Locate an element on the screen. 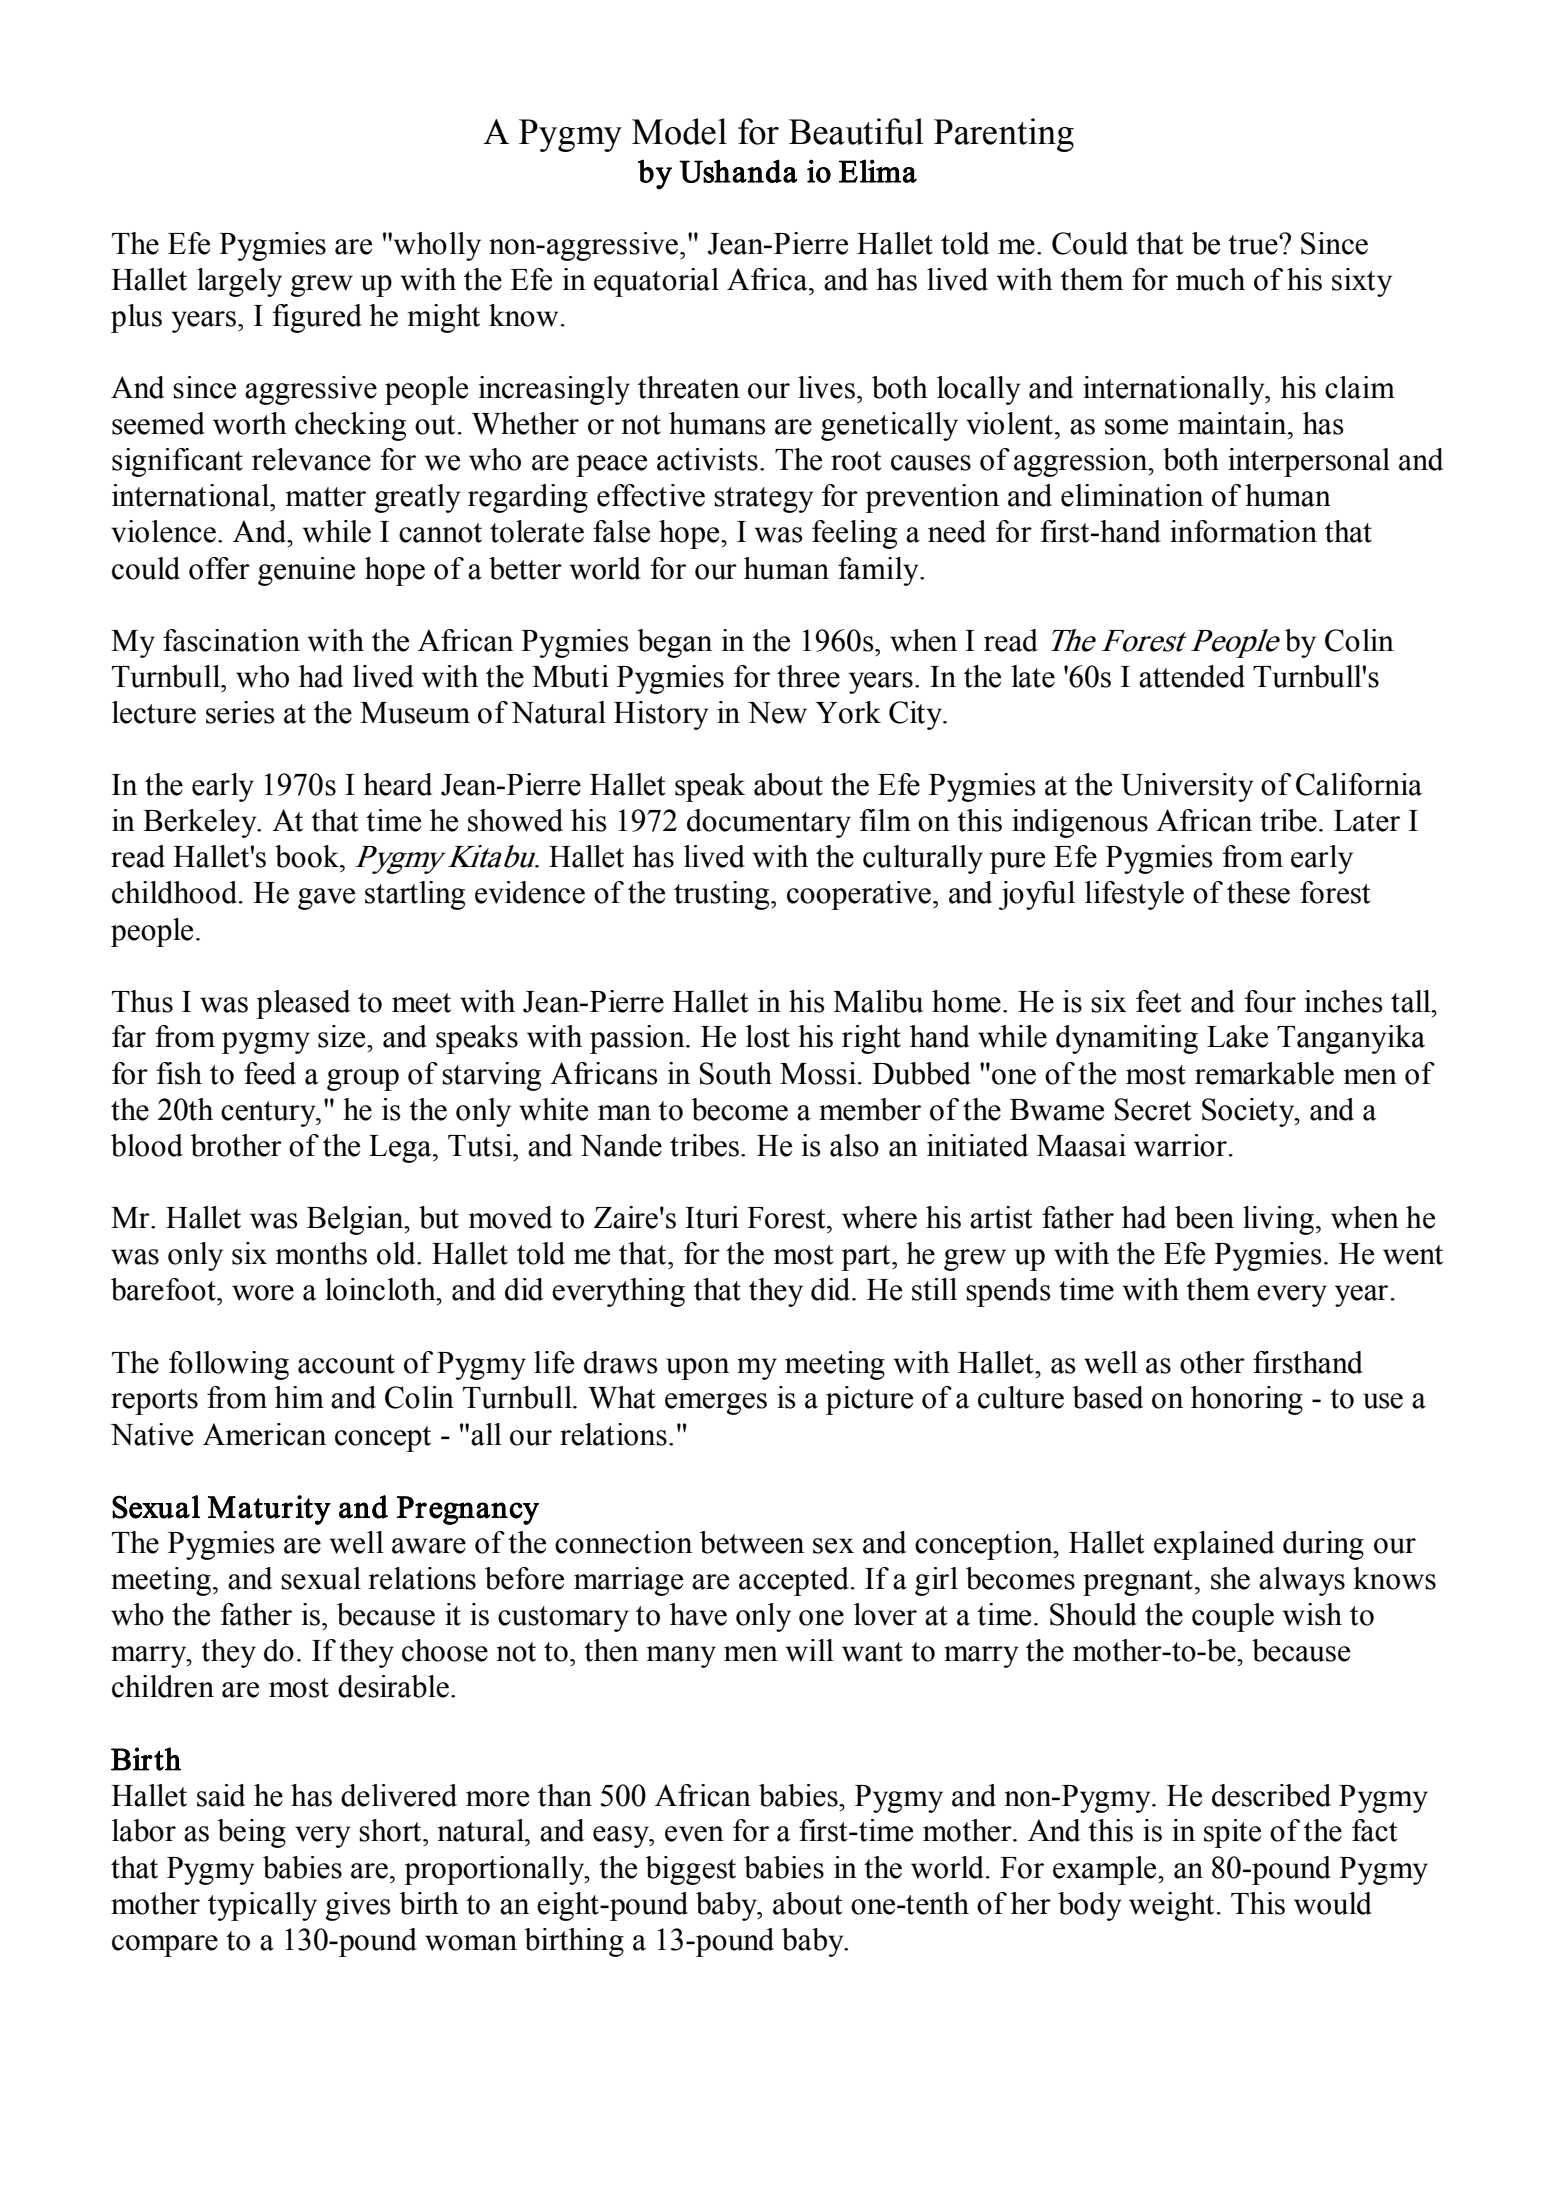  largely is located at coordinates (239, 282).
